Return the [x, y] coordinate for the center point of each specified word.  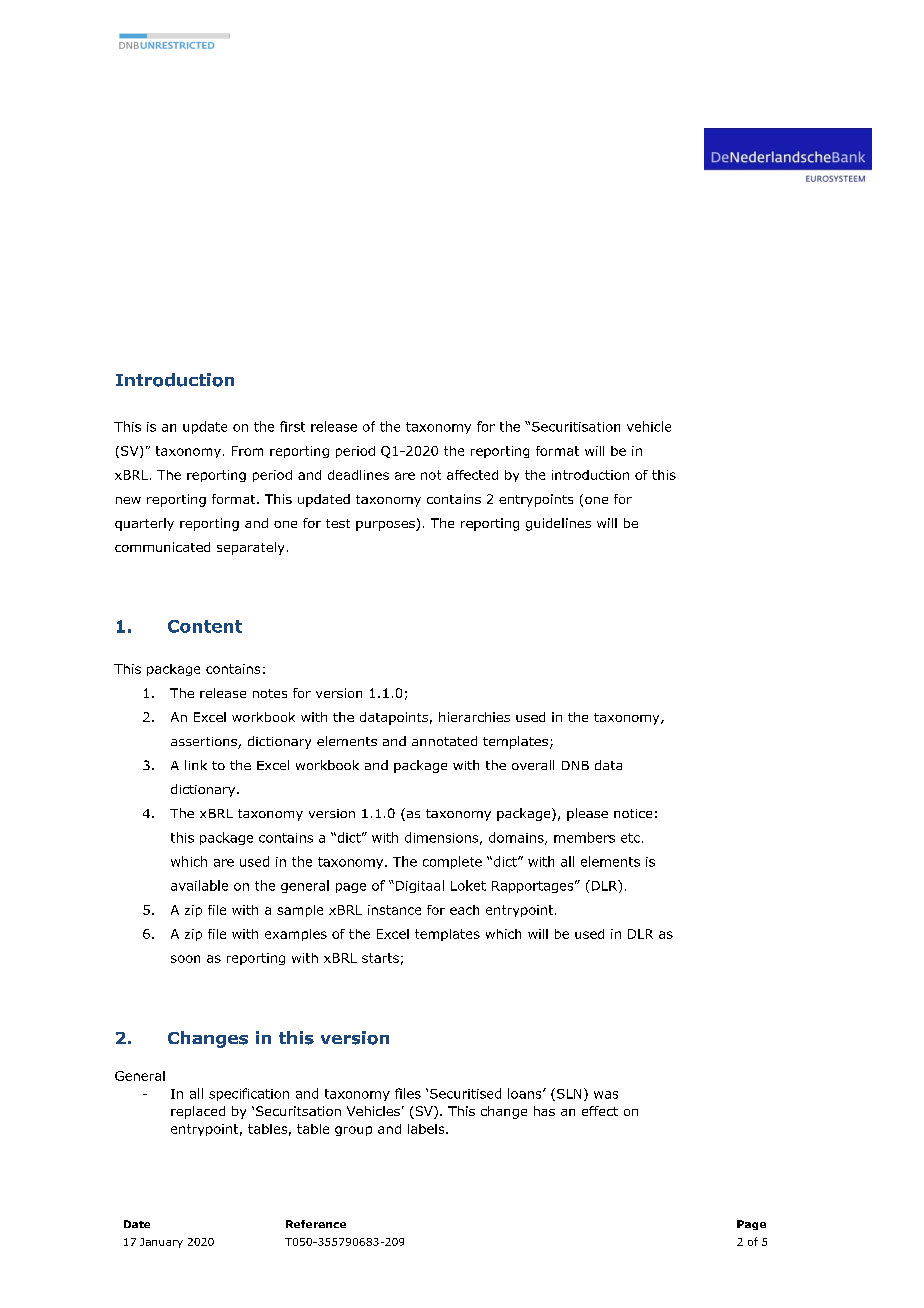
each [464, 910]
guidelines [558, 524]
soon [185, 959]
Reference [316, 1224]
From [247, 451]
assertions [205, 743]
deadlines [358, 475]
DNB [575, 765]
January [161, 1243]
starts [380, 958]
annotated [444, 741]
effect [600, 1111]
